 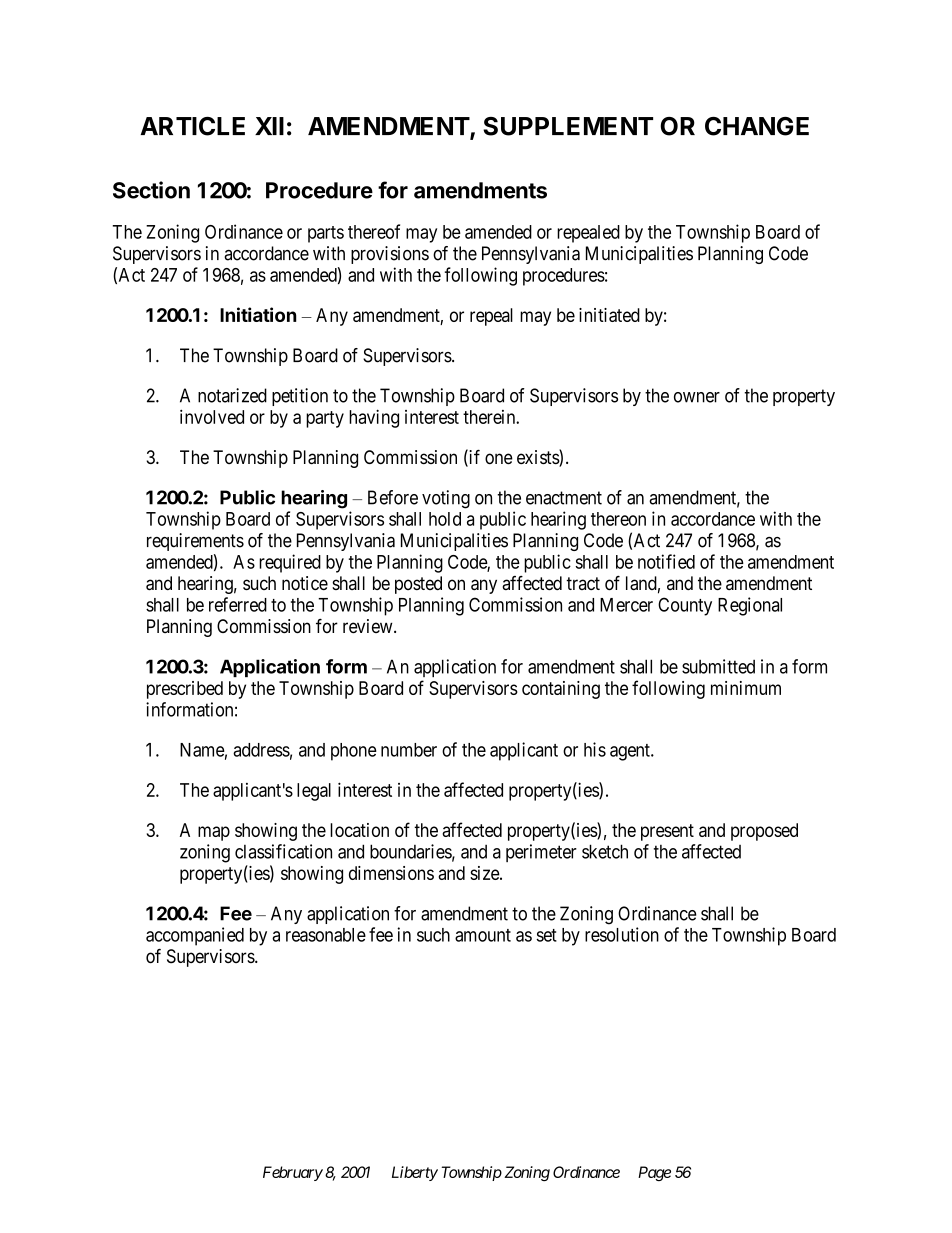 What do you see at coordinates (618, 519) in the document?
I see `thereon` at bounding box center [618, 519].
